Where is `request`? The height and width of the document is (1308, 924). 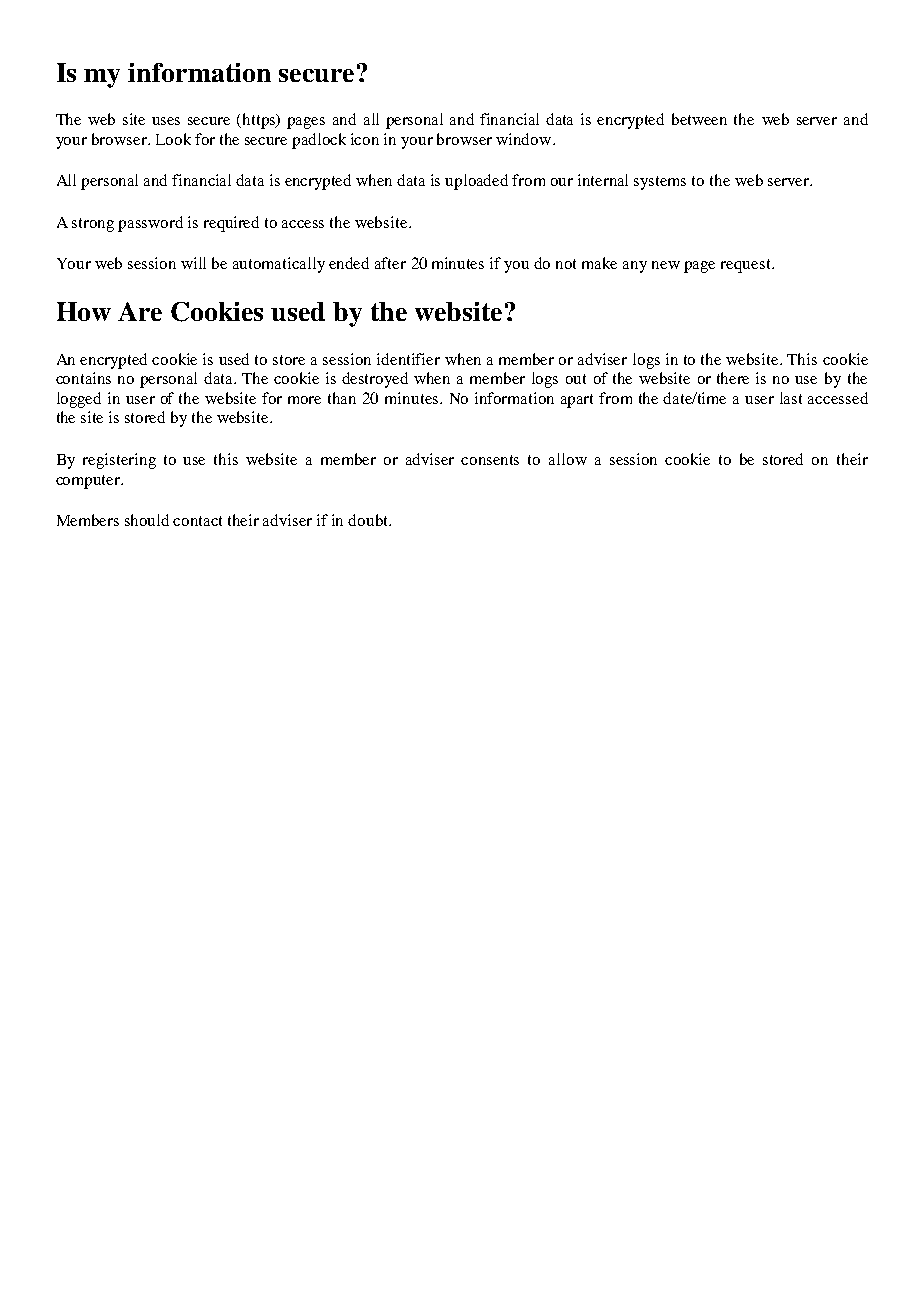 request is located at coordinates (747, 266).
